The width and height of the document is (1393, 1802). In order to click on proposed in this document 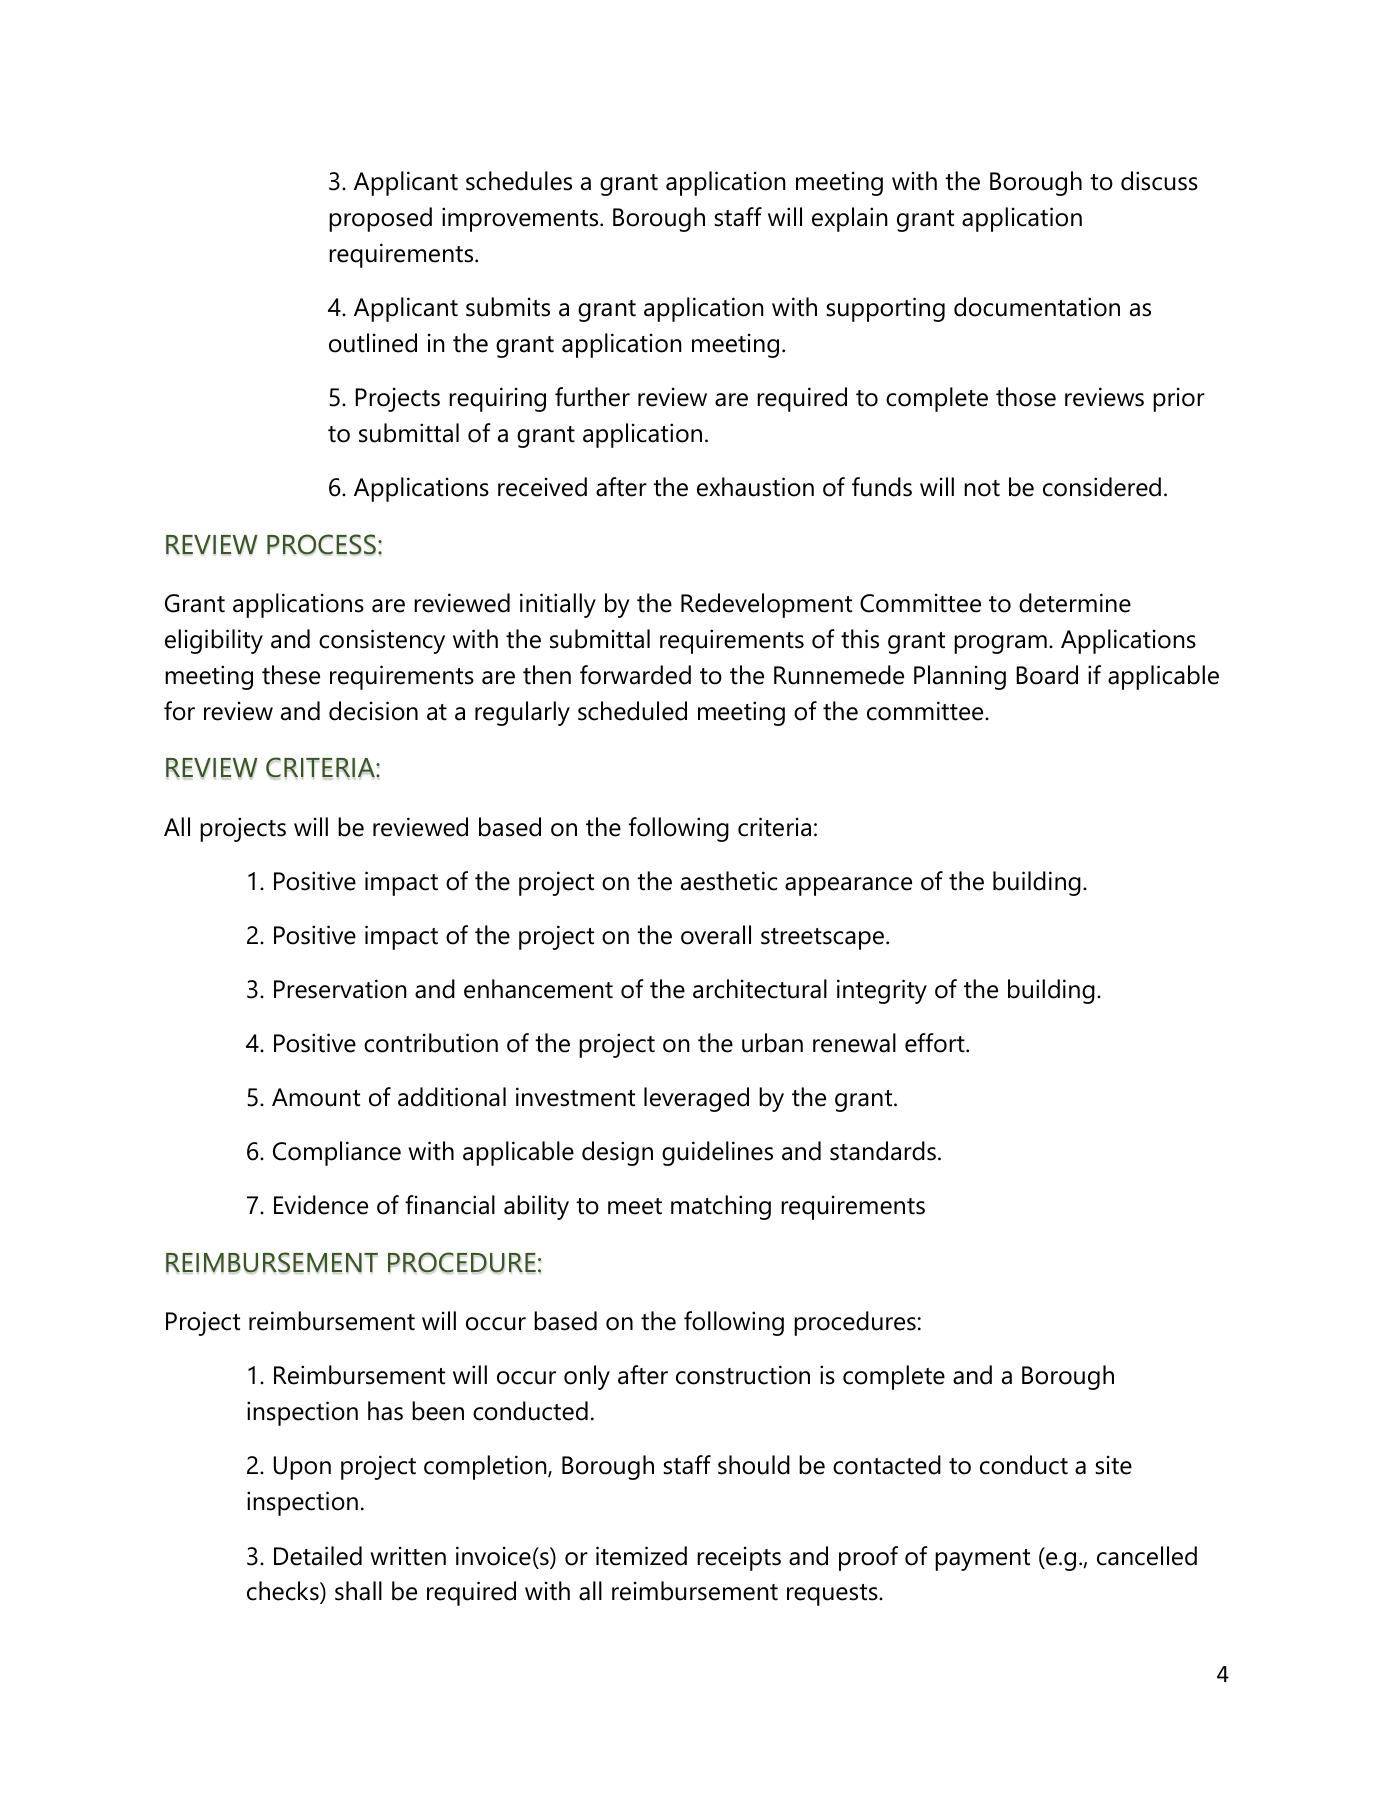, I will do `click(380, 219)`.
